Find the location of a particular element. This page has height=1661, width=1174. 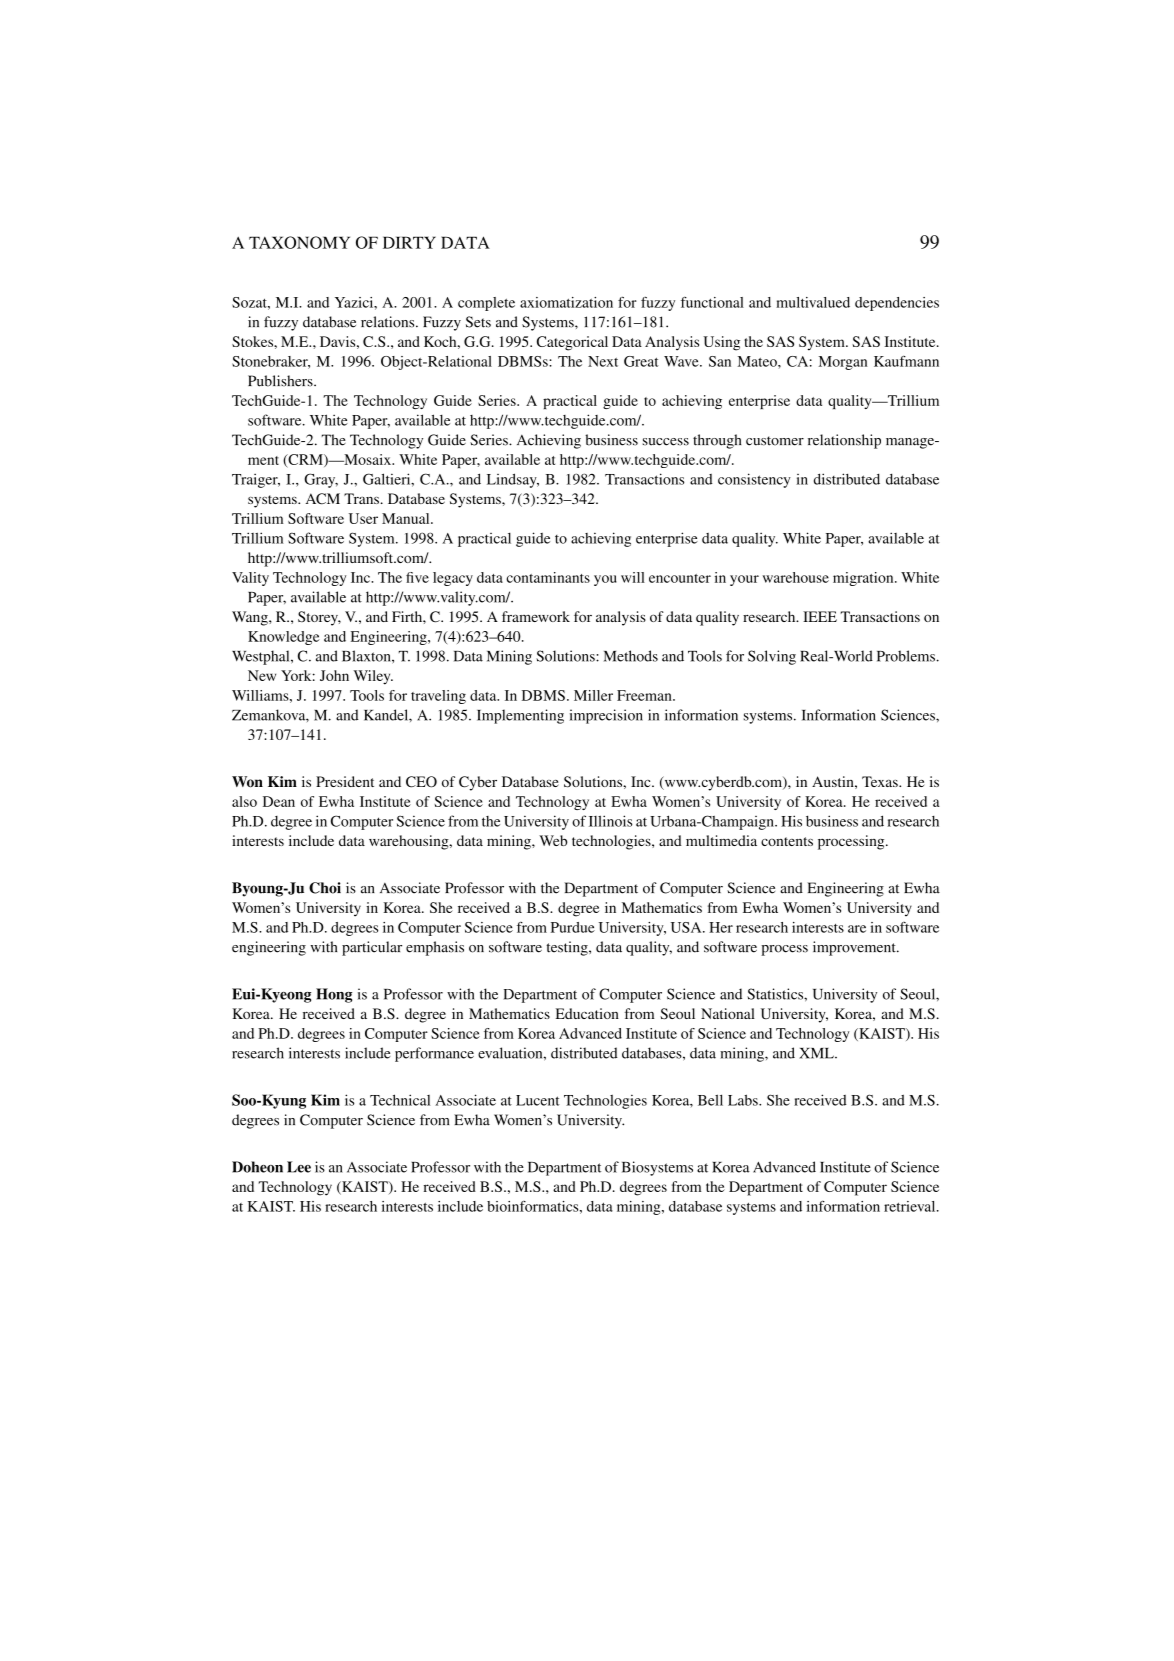

John is located at coordinates (334, 675).
